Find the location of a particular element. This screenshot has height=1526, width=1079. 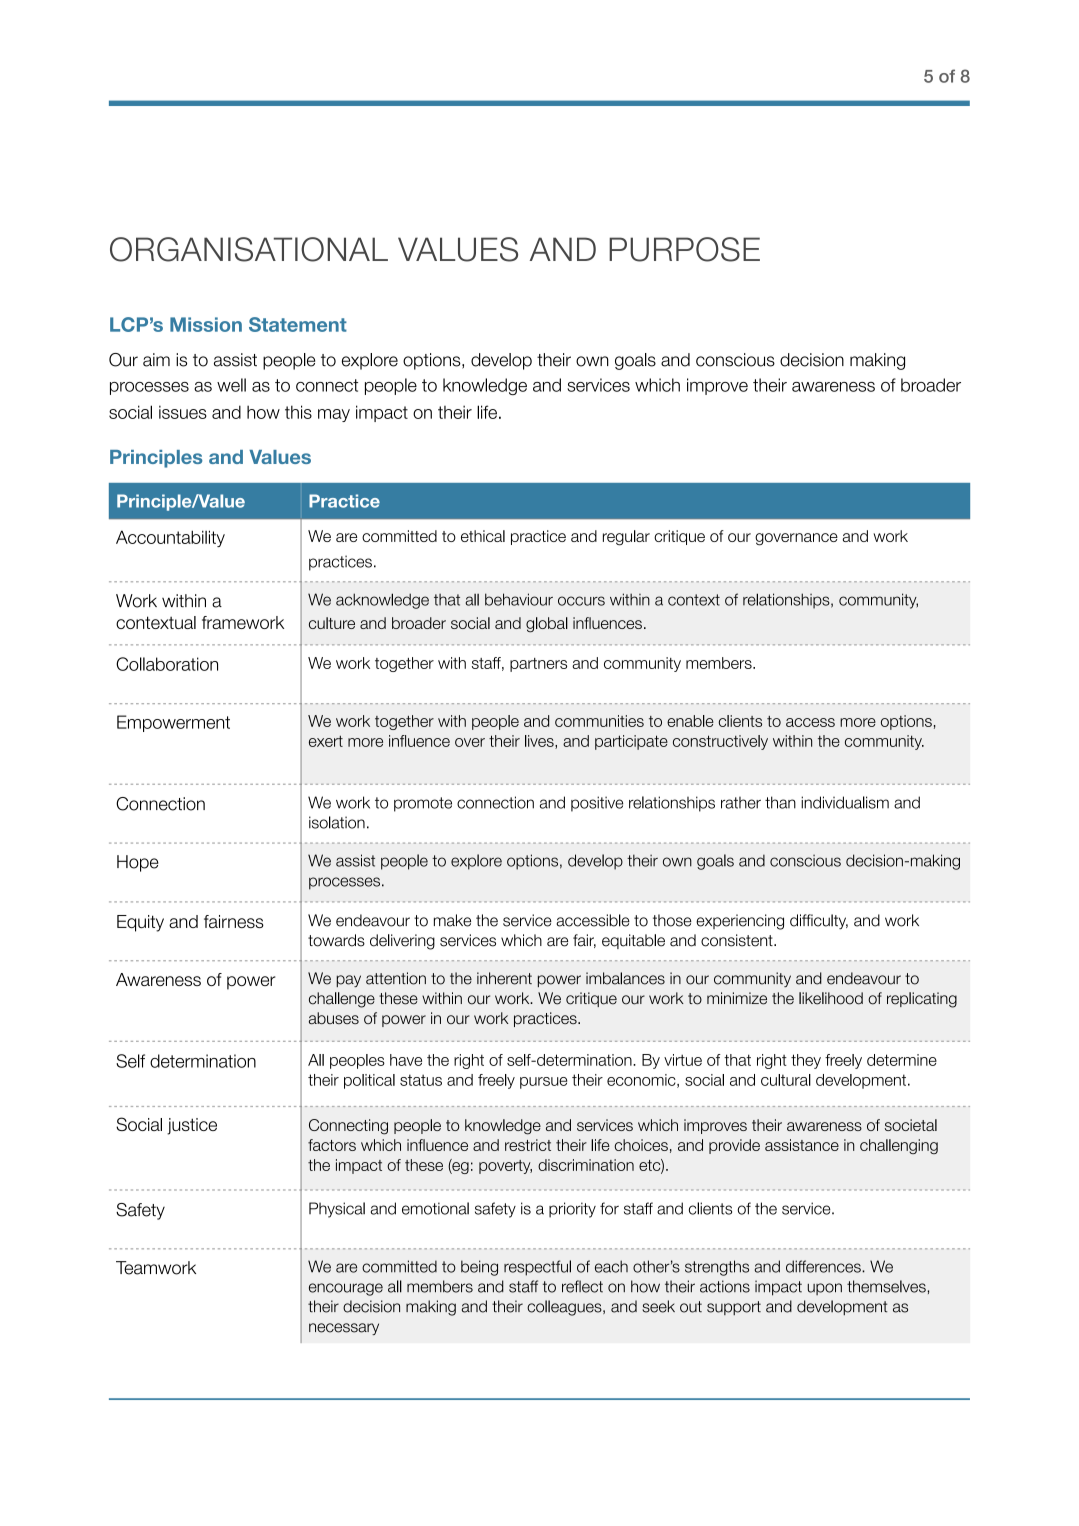

Equity is located at coordinates (140, 923).
